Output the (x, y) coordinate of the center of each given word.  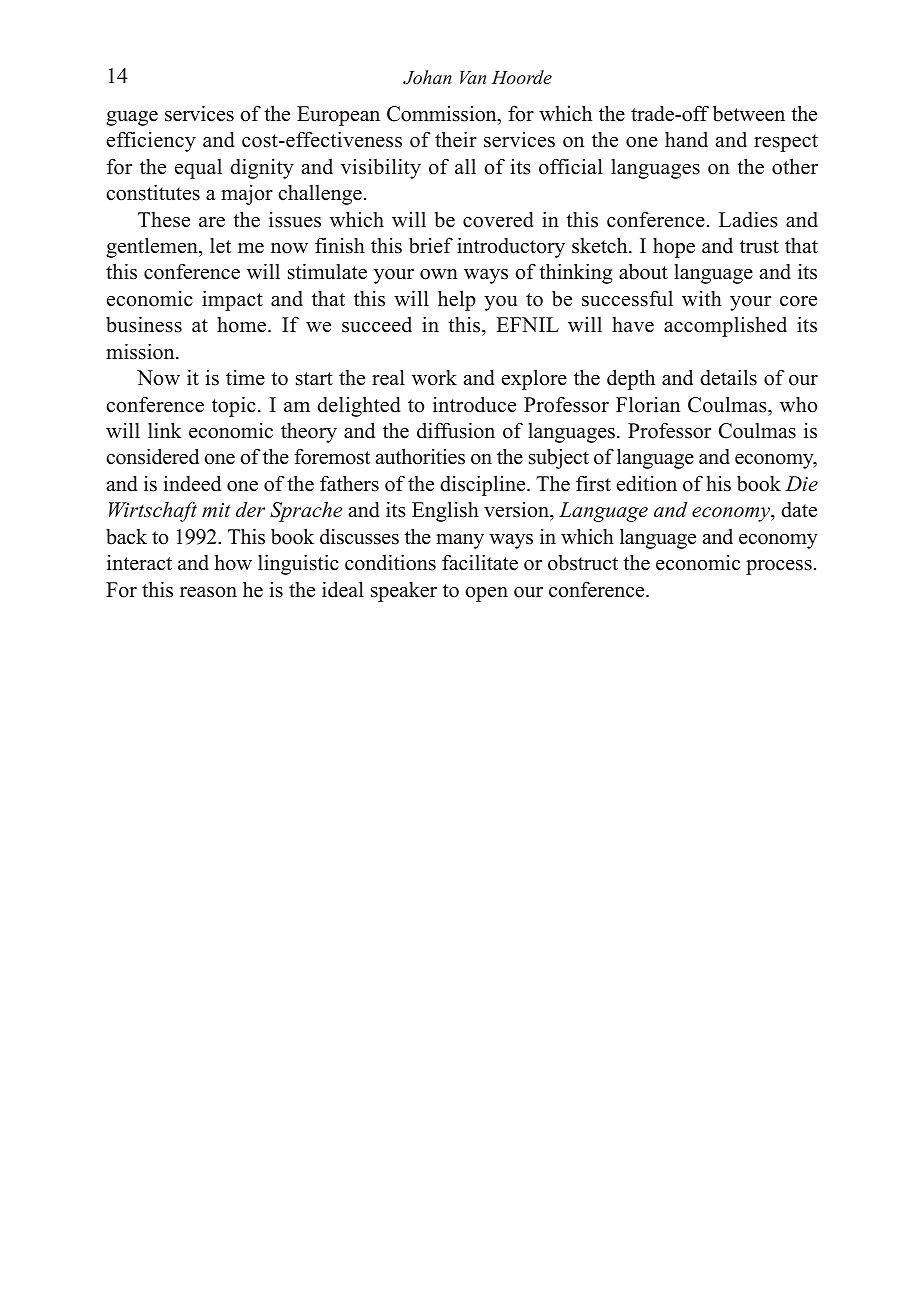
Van (473, 77)
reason (208, 592)
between (749, 113)
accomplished (725, 327)
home (243, 325)
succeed (377, 325)
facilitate (480, 562)
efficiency (151, 141)
